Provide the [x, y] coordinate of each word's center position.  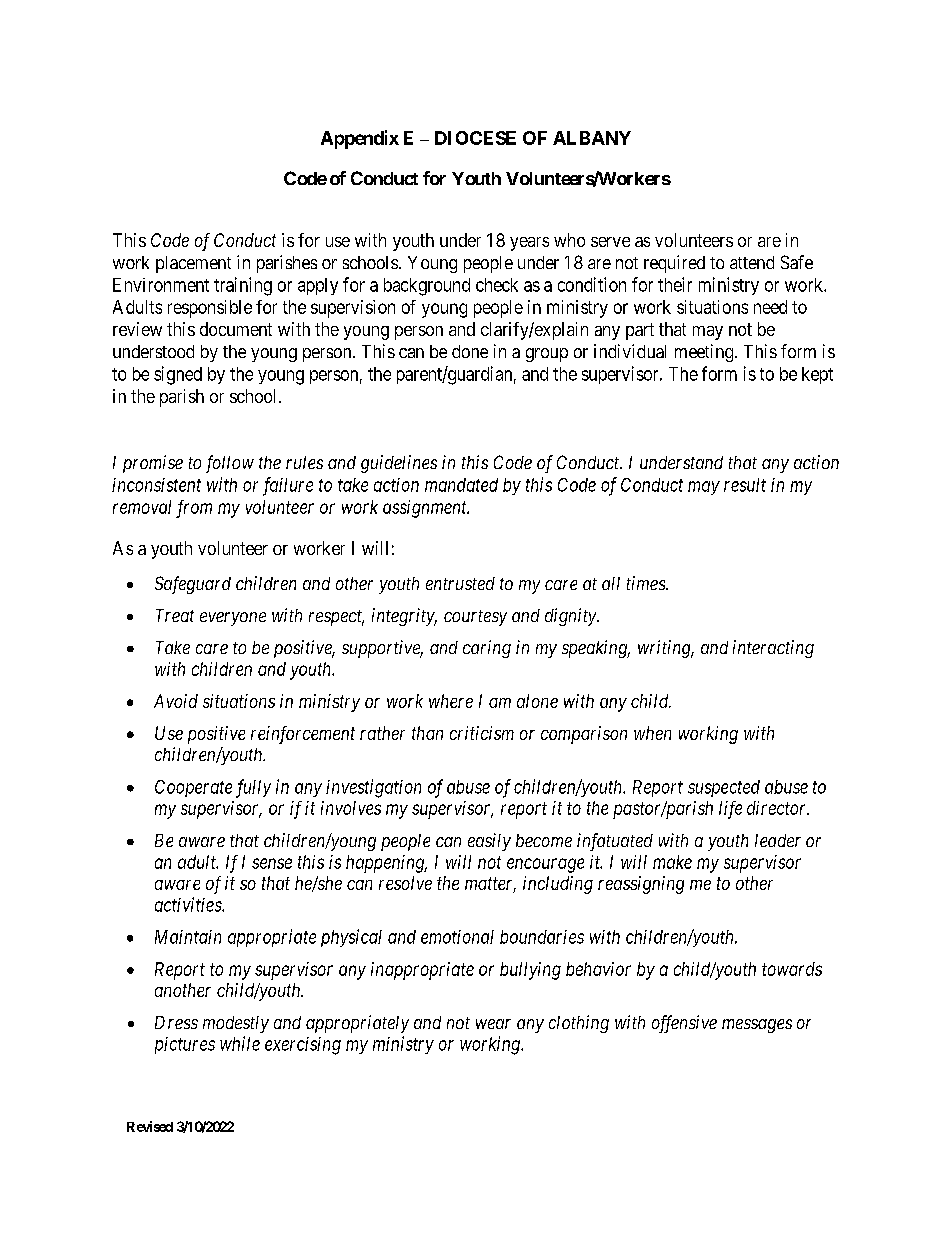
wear [493, 1024]
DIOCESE [475, 138]
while [240, 1043]
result [745, 485]
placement [193, 264]
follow [230, 464]
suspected [724, 788]
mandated [461, 485]
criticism [482, 733]
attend [752, 262]
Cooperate [193, 788]
